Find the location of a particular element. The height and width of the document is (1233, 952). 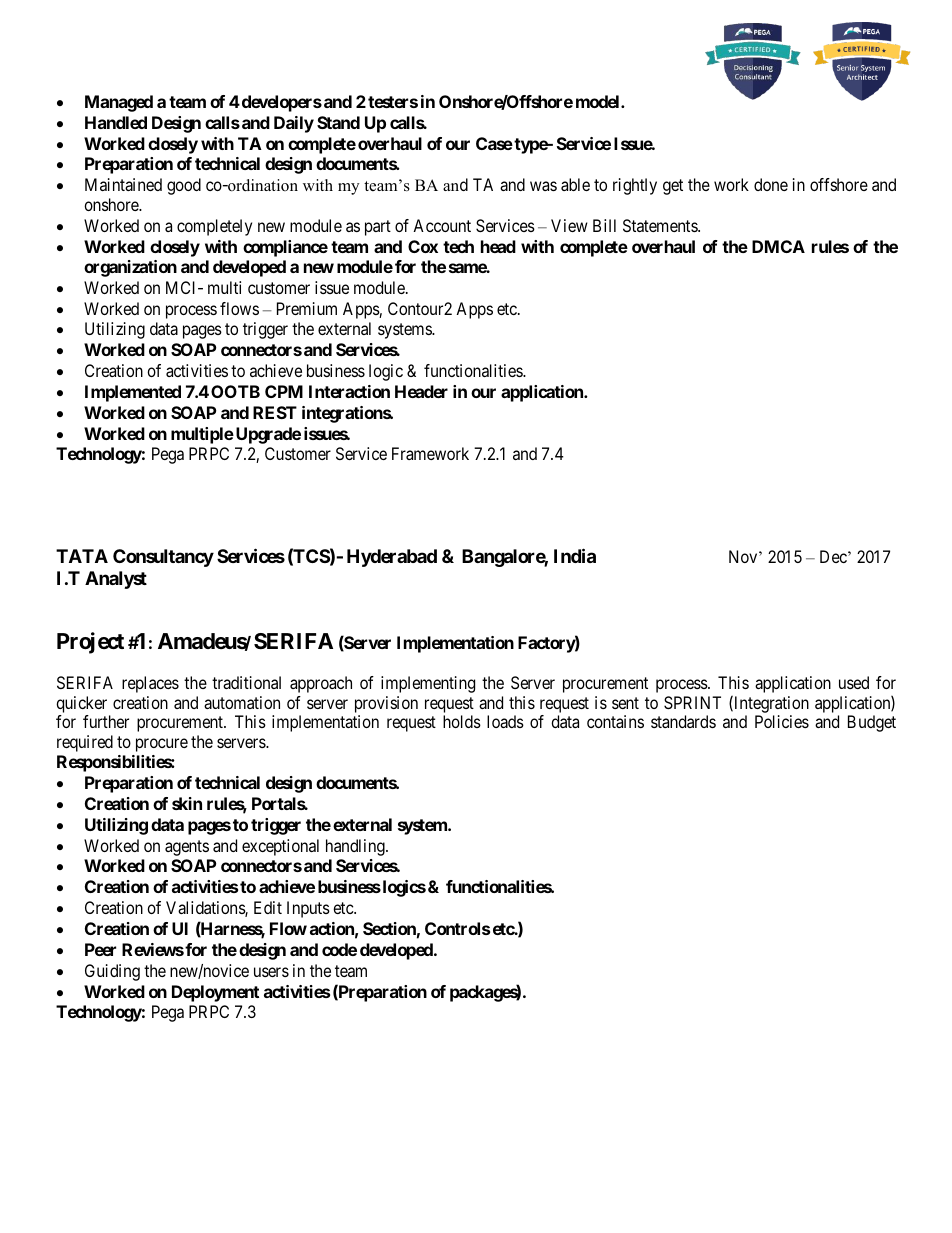

Deployment is located at coordinates (215, 993).
